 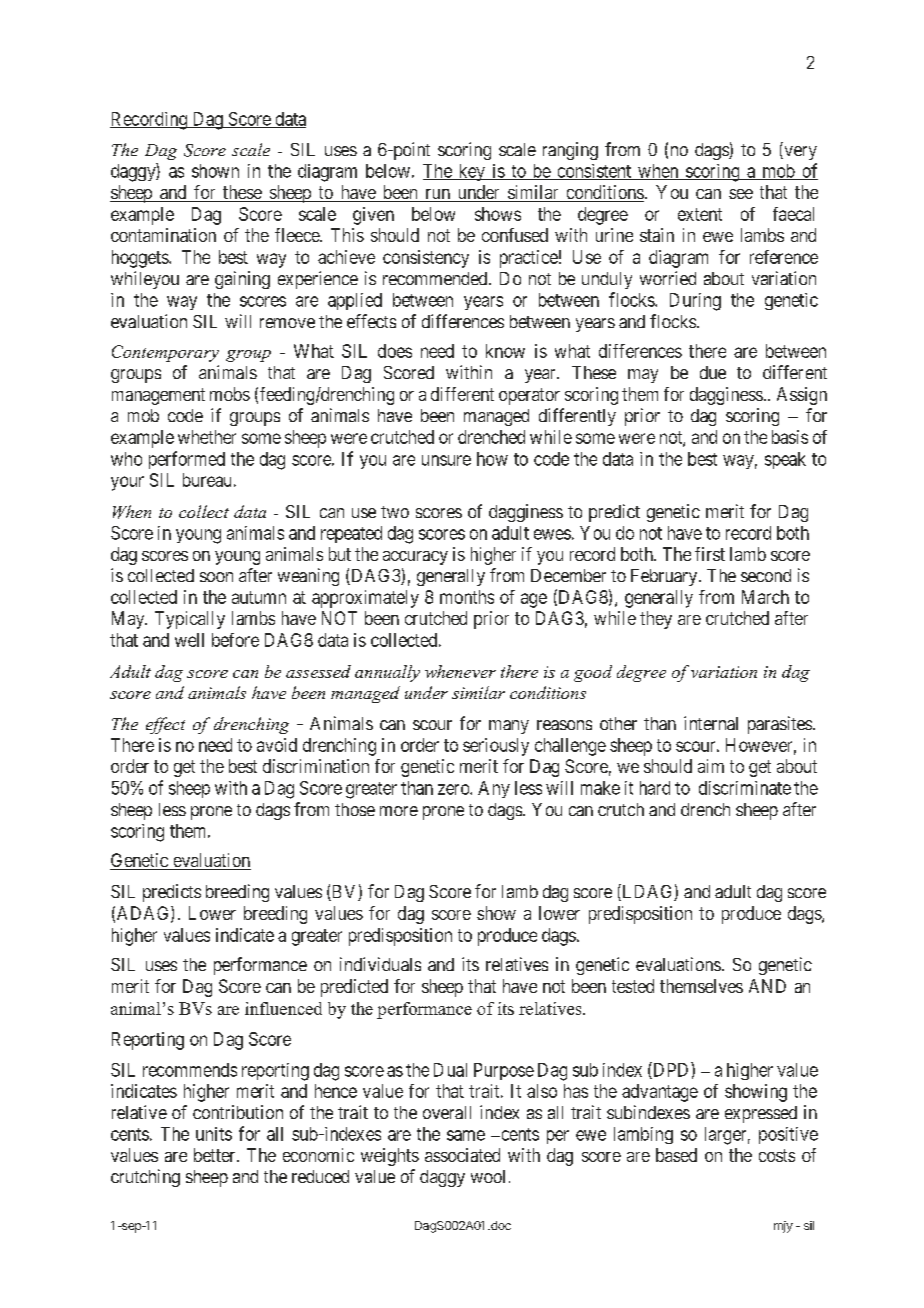 I want to click on avoid, so click(x=277, y=745).
